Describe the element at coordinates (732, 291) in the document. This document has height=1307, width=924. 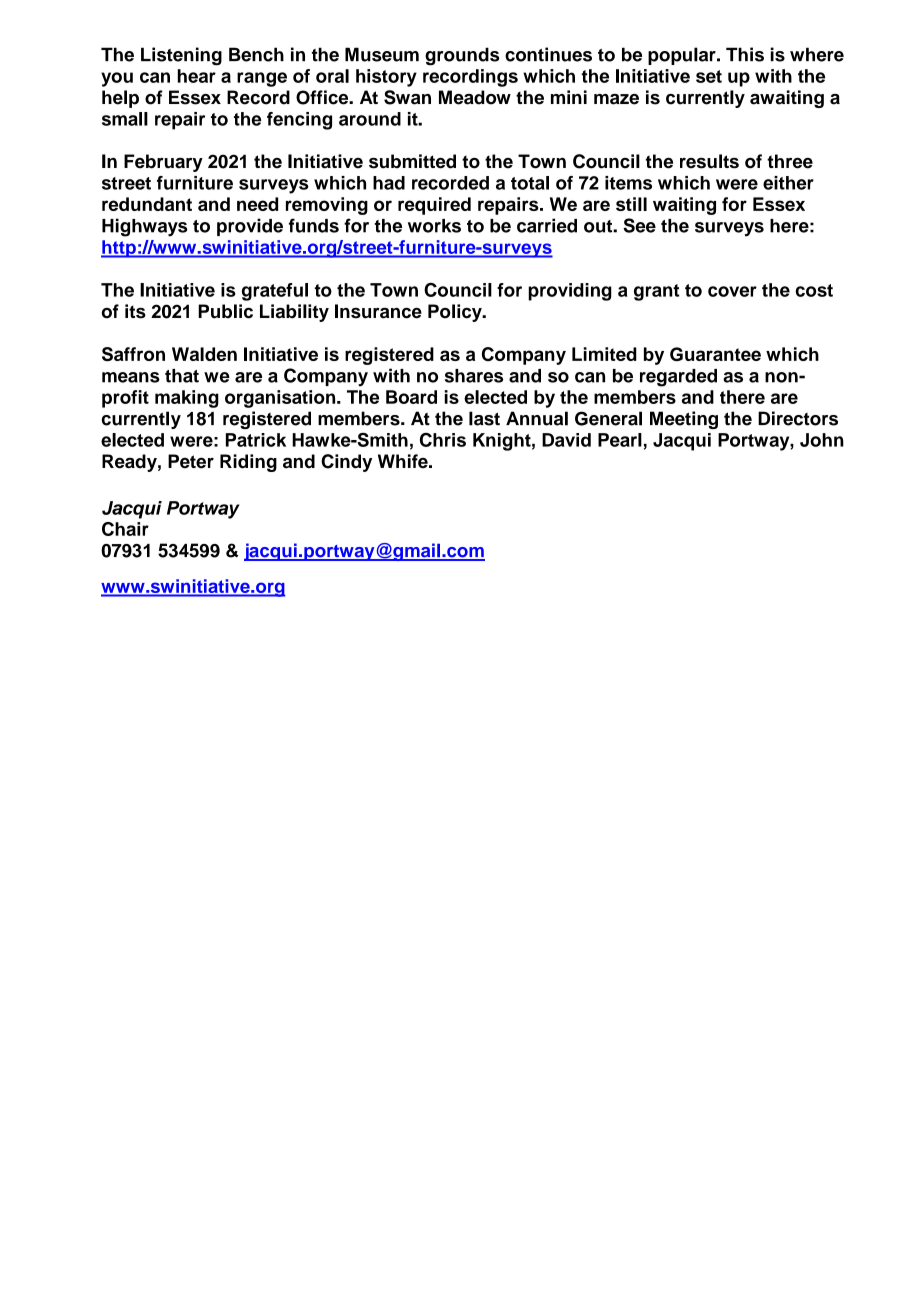
I see `cover` at that location.
